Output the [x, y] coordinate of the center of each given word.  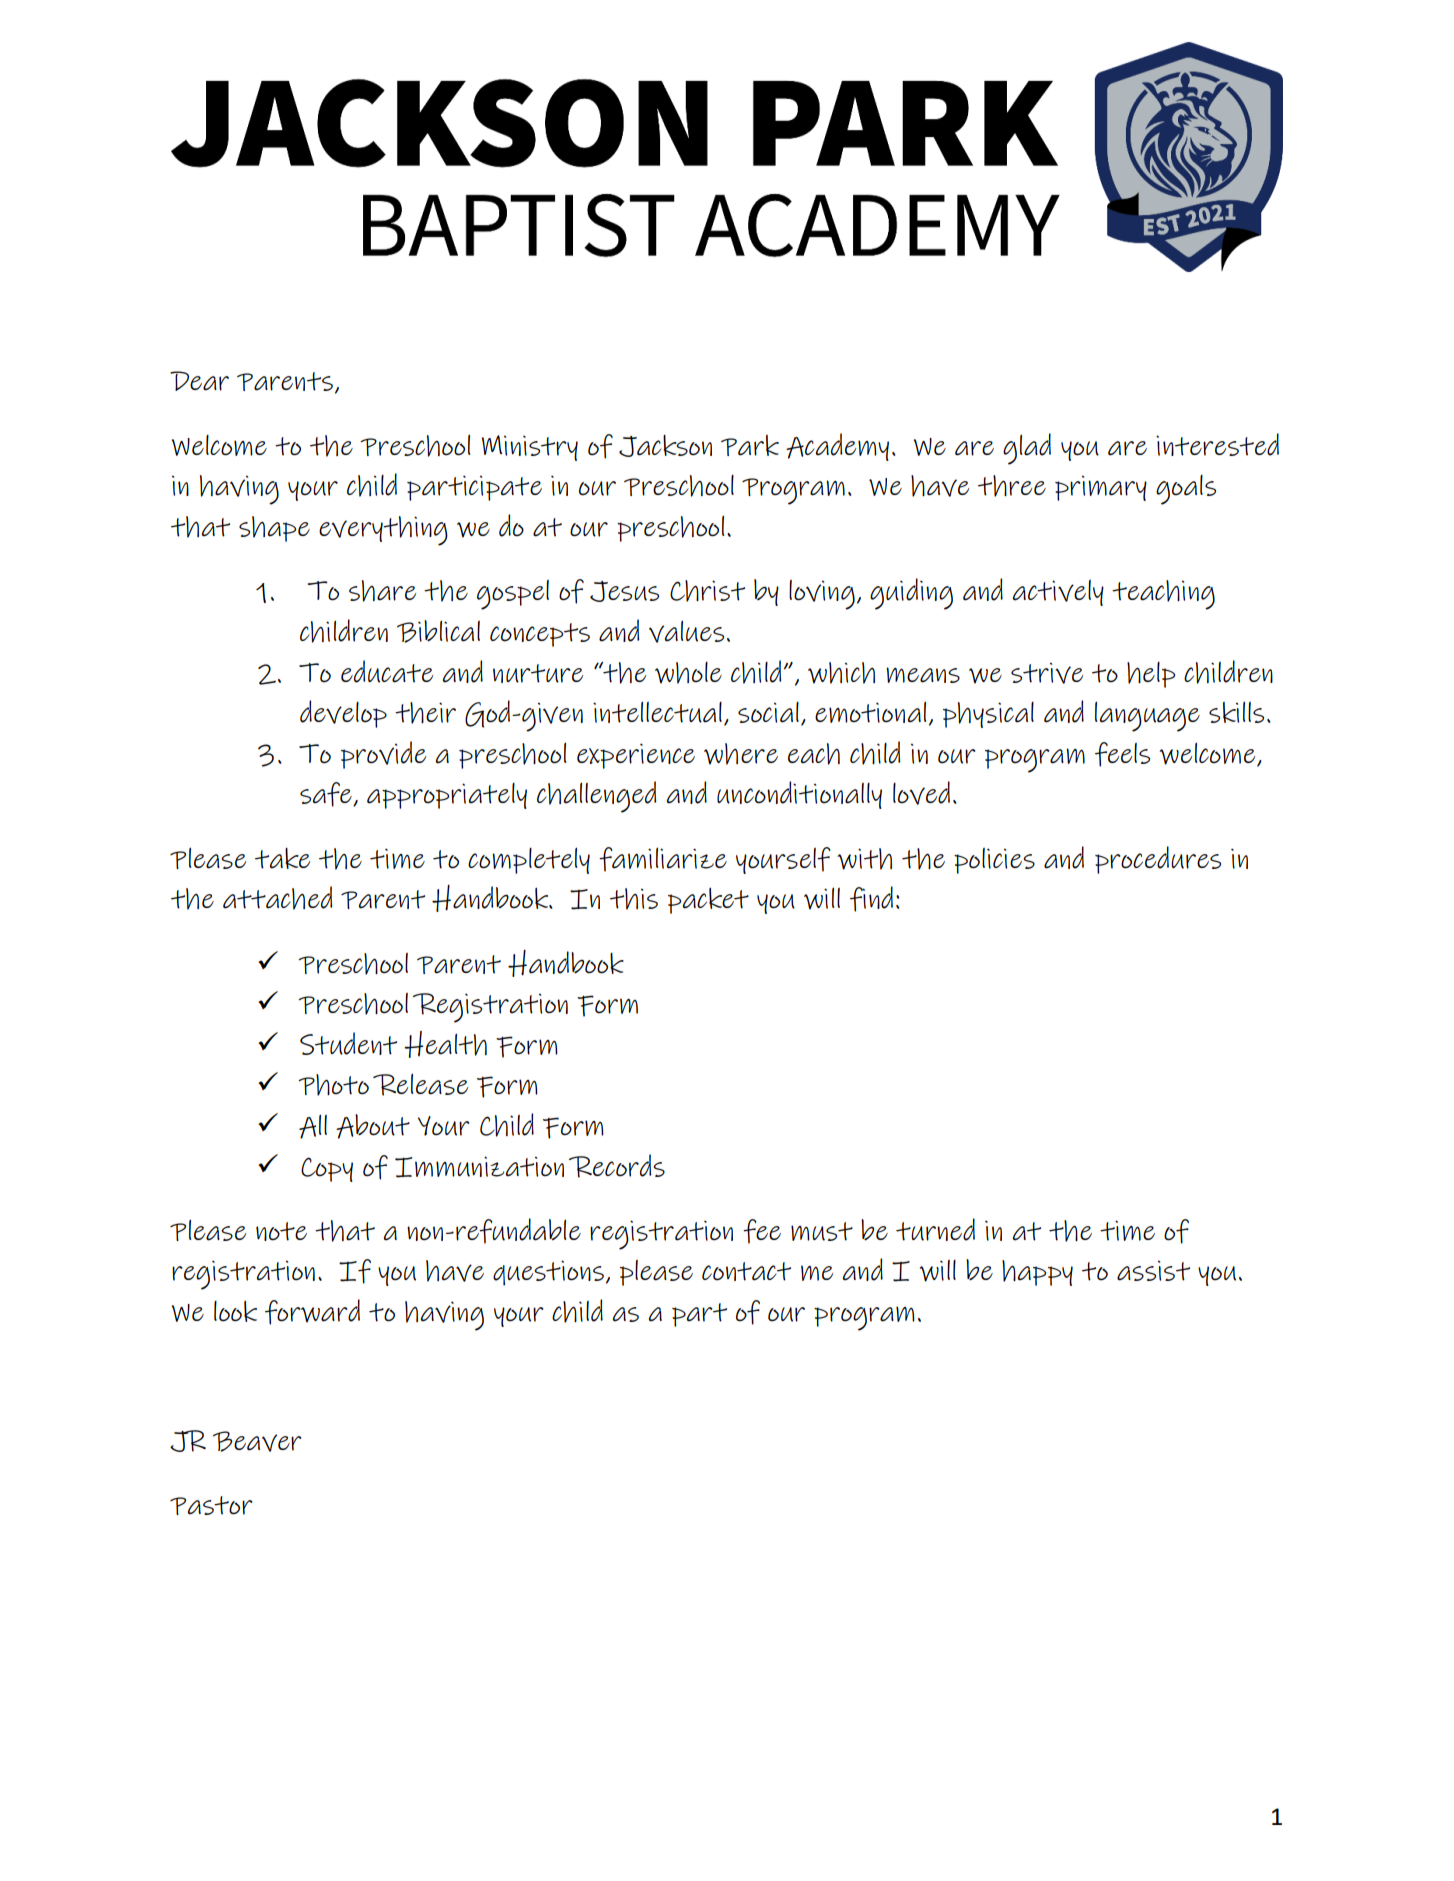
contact [746, 1271]
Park [750, 445]
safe [327, 794]
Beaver [257, 1441]
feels [1122, 754]
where [741, 754]
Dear [199, 381]
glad [1027, 449]
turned [935, 1229]
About [373, 1126]
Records [617, 1166]
